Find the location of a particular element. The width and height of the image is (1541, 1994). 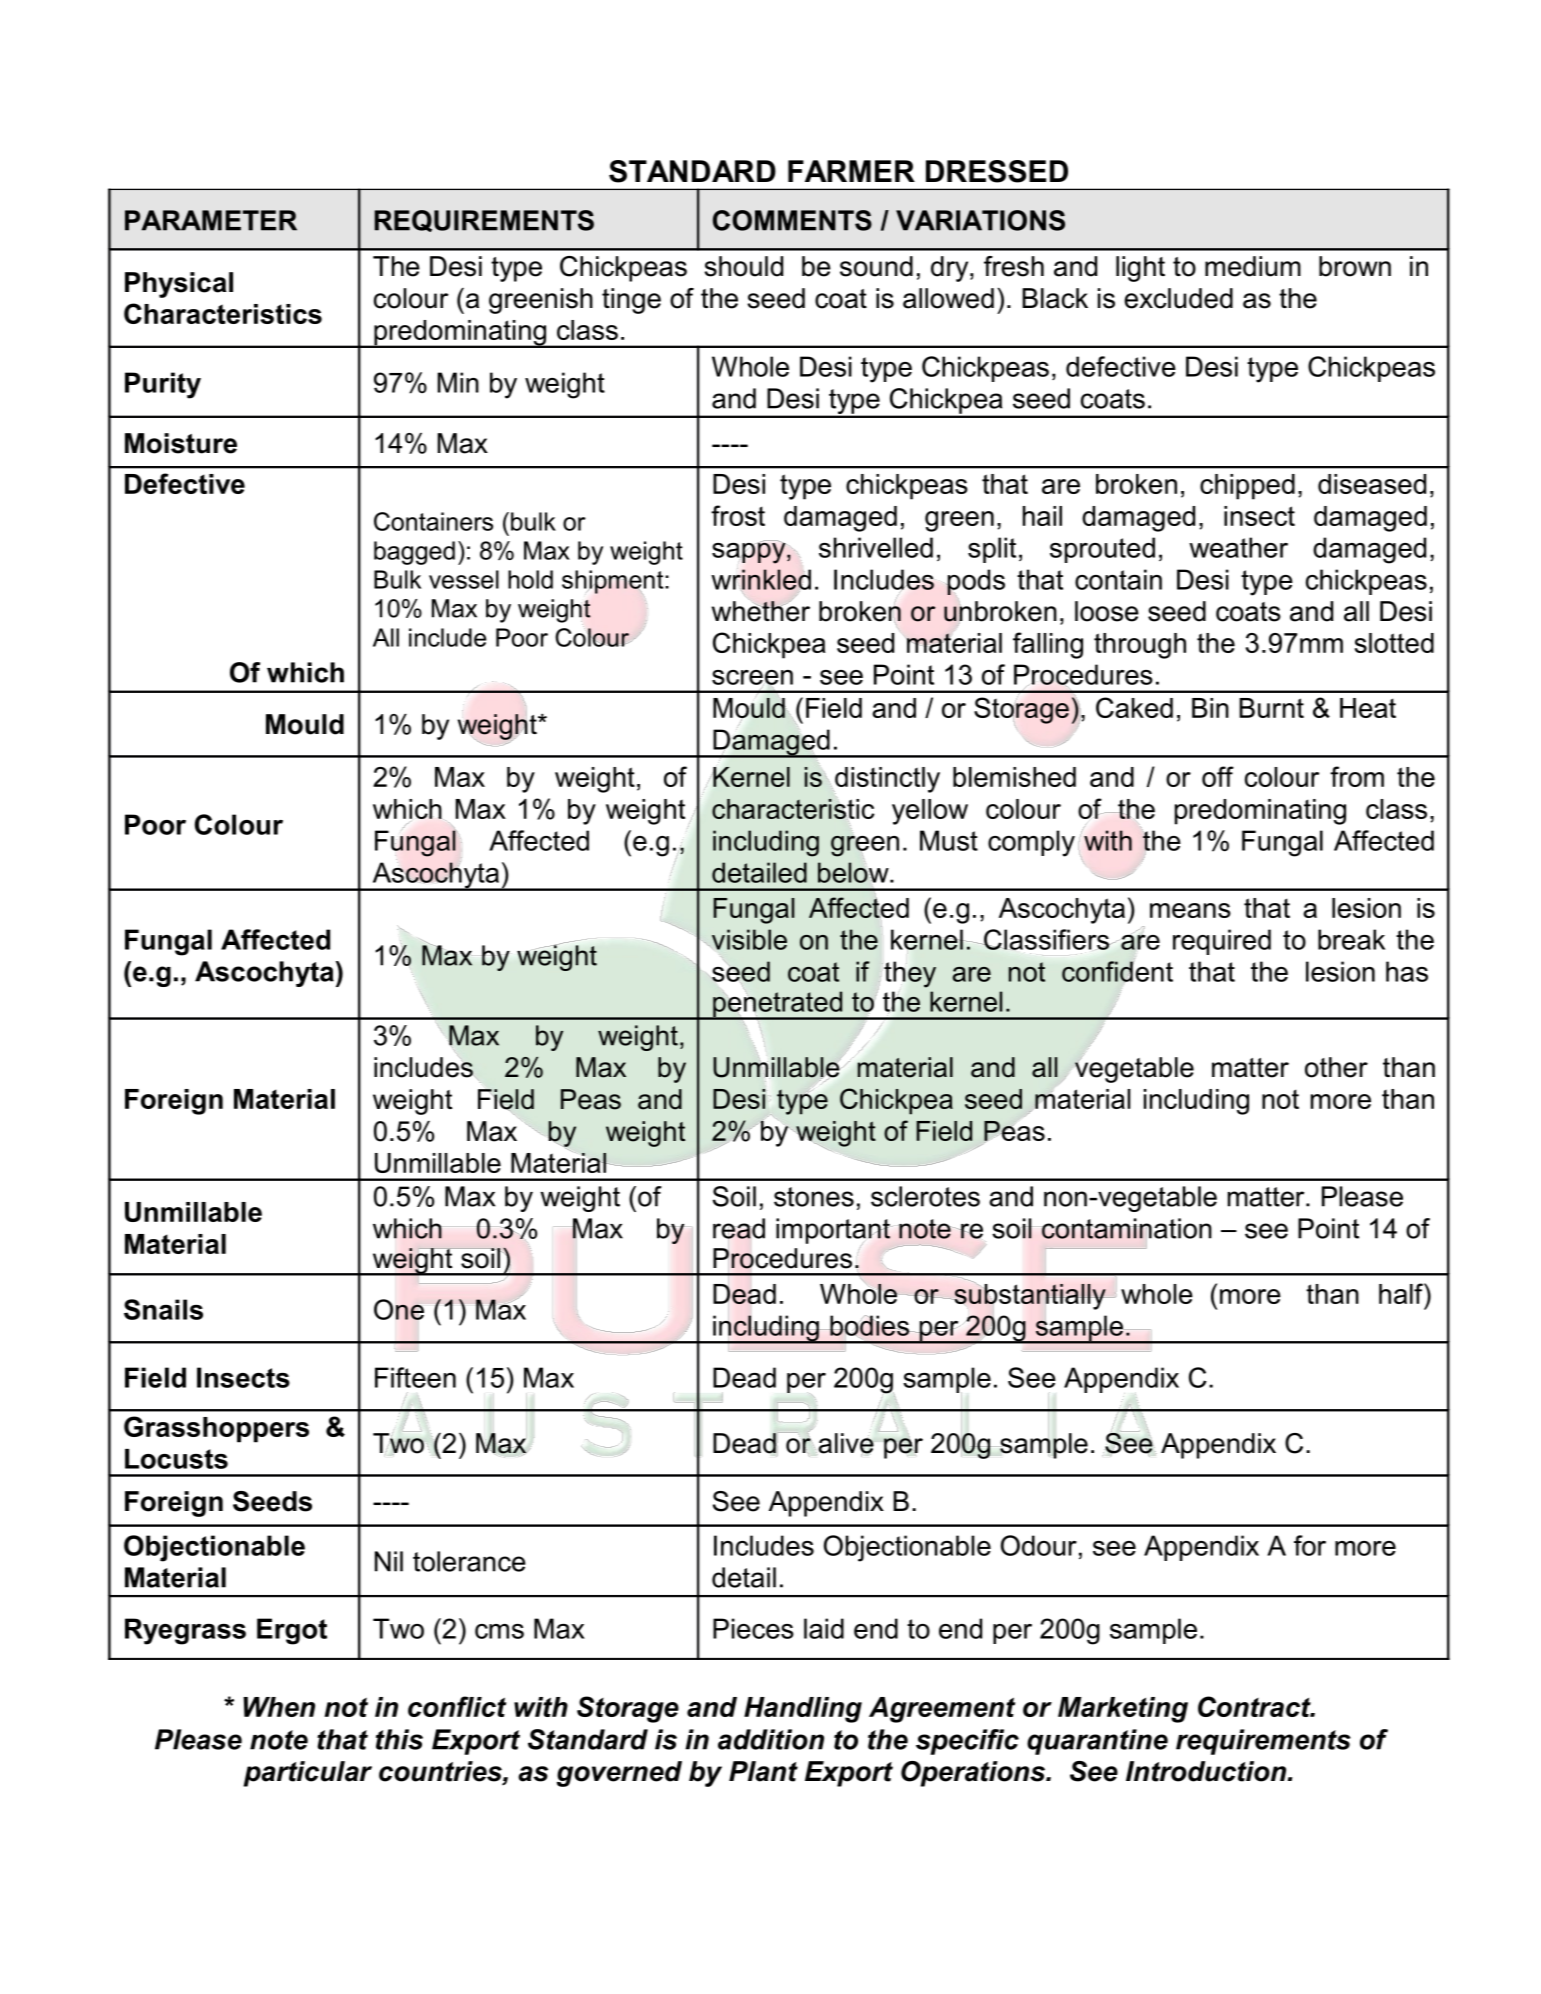

weather is located at coordinates (1238, 547).
